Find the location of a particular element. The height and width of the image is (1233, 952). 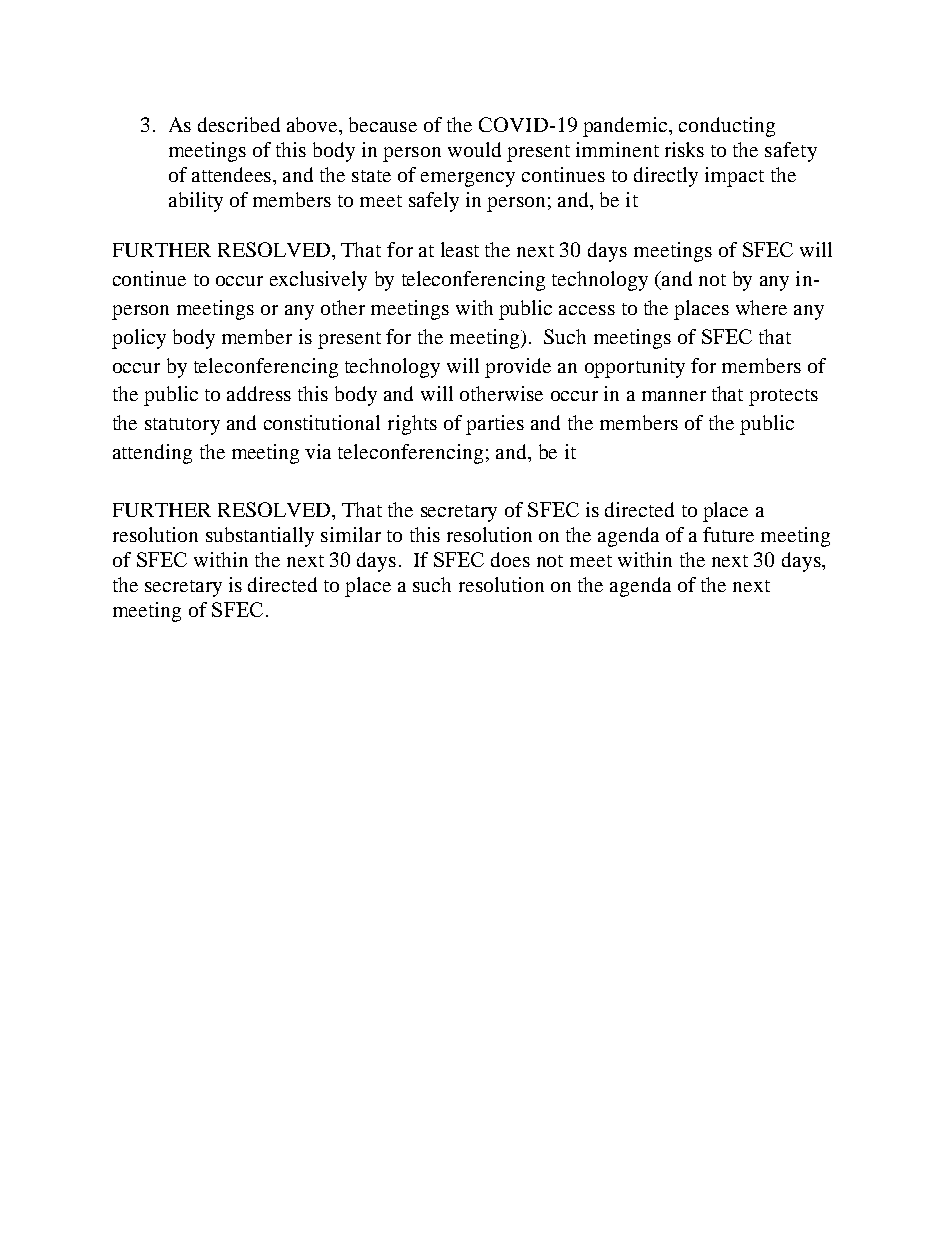

would is located at coordinates (474, 149).
